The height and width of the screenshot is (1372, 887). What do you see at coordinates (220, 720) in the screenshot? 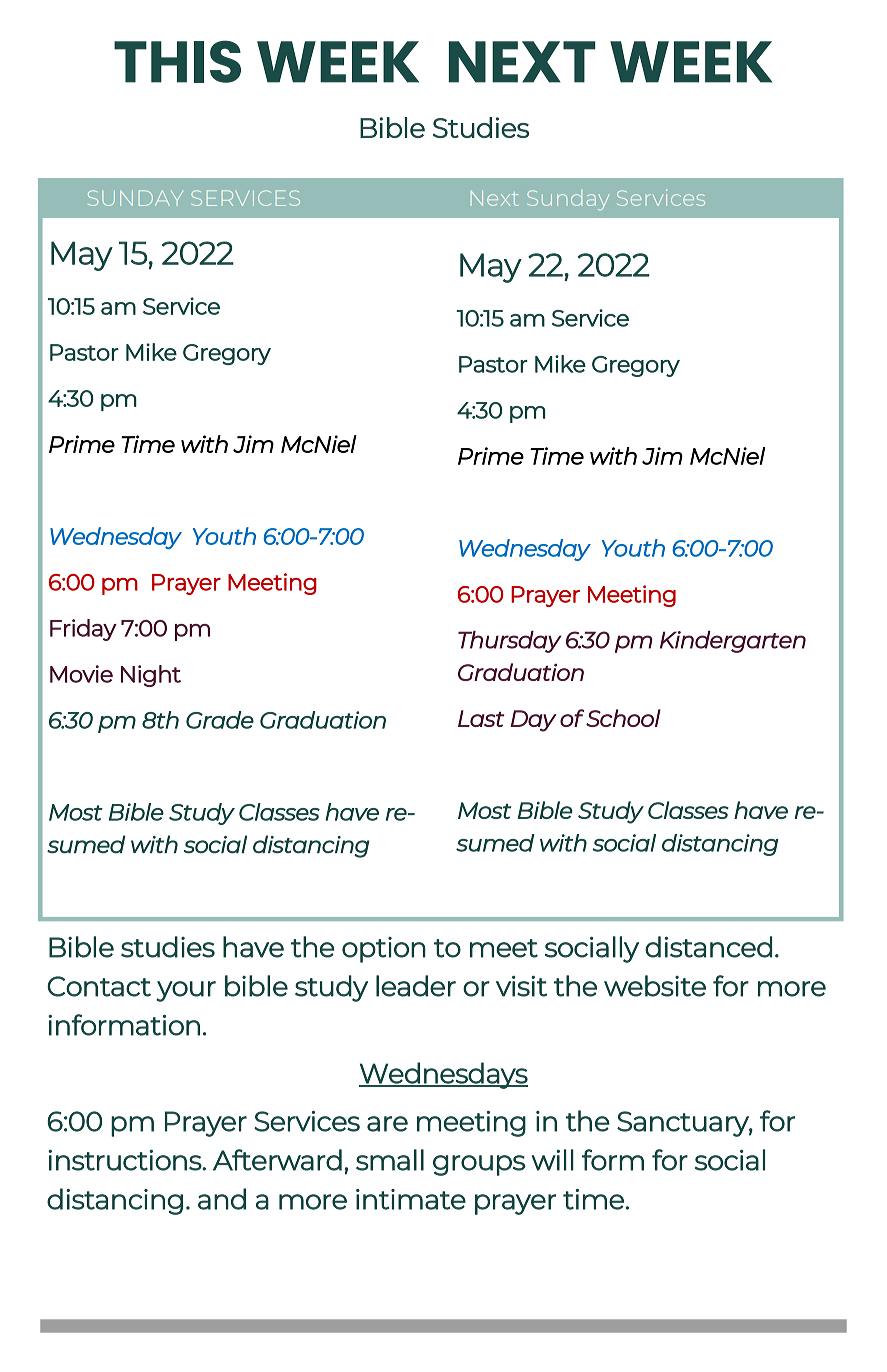
I see `Grade` at bounding box center [220, 720].
